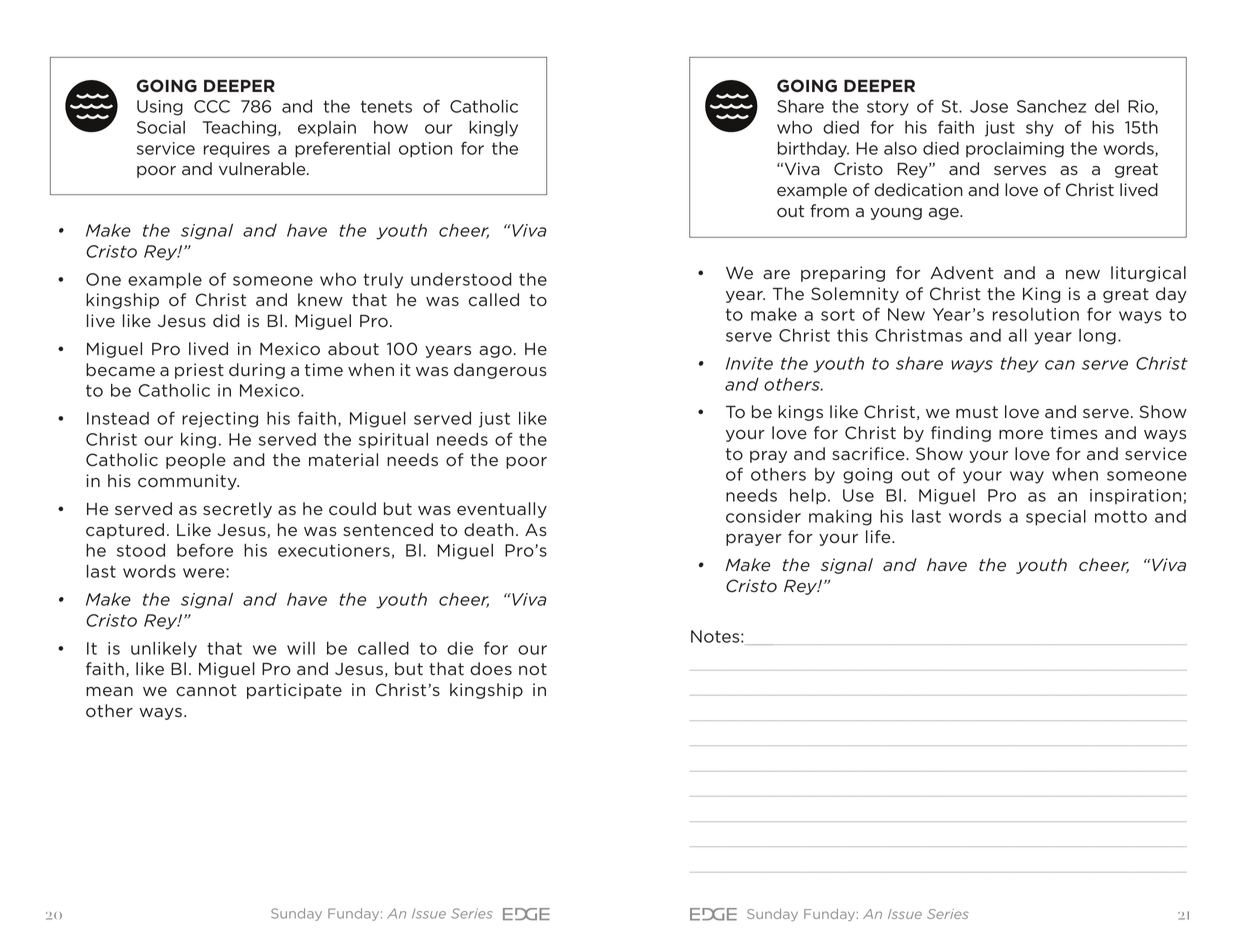 This page has height=952, width=1237. Describe the element at coordinates (1056, 518) in the page. I see `special` at that location.
